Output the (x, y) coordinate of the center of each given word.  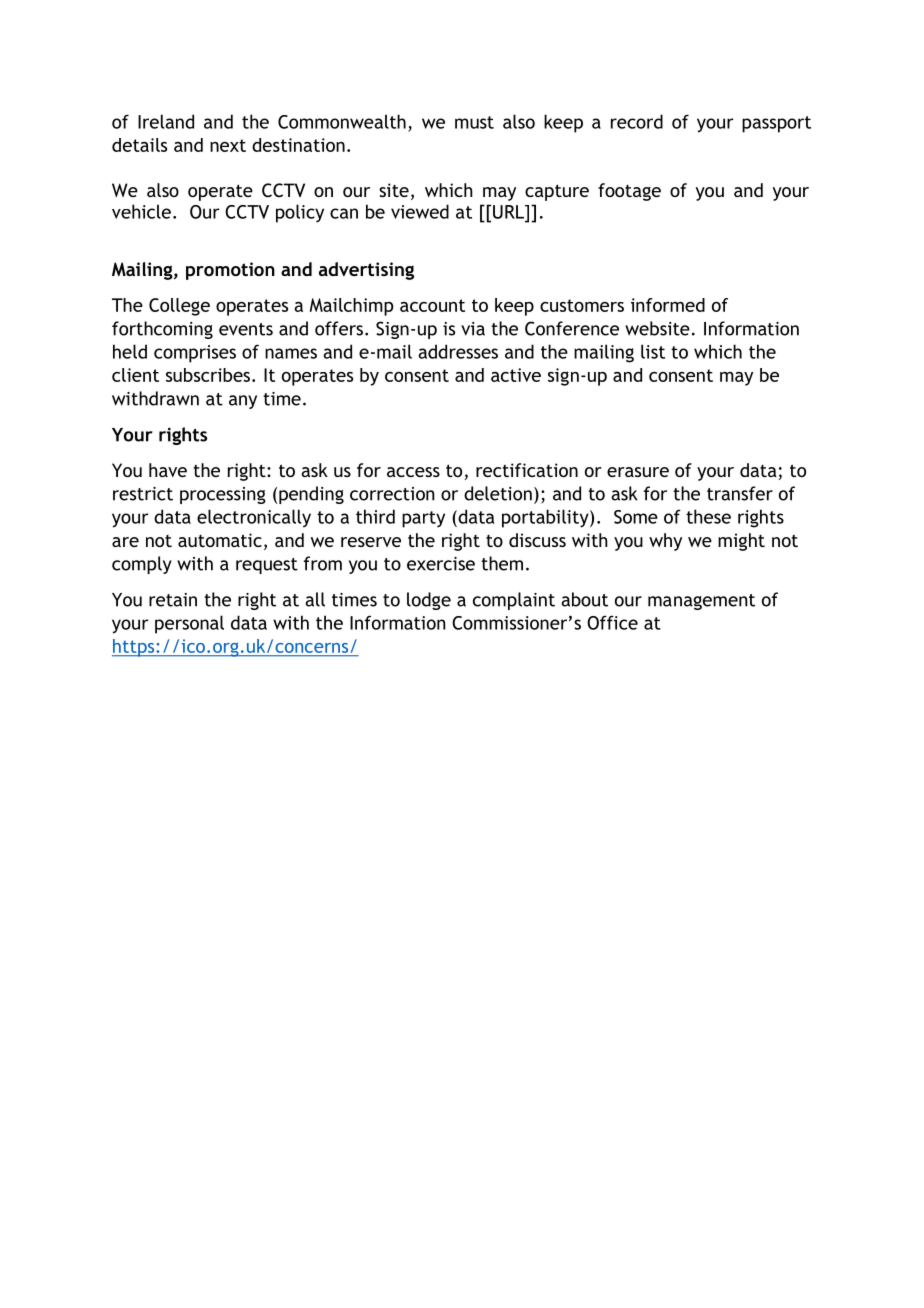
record (637, 121)
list (653, 351)
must (474, 122)
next (228, 145)
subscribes (209, 375)
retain (173, 600)
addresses (458, 351)
